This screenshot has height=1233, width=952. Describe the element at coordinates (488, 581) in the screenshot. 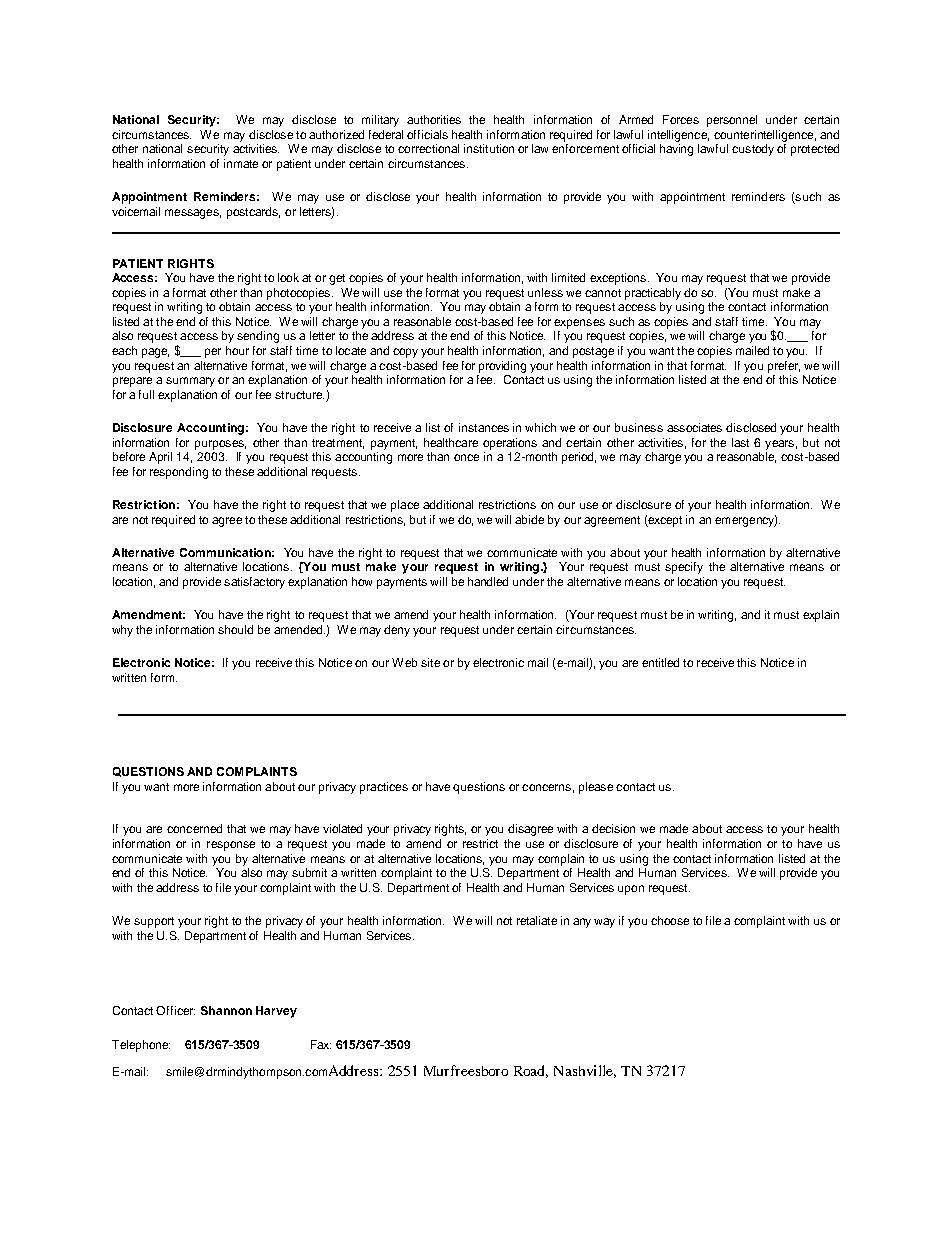

I see `handled` at that location.
